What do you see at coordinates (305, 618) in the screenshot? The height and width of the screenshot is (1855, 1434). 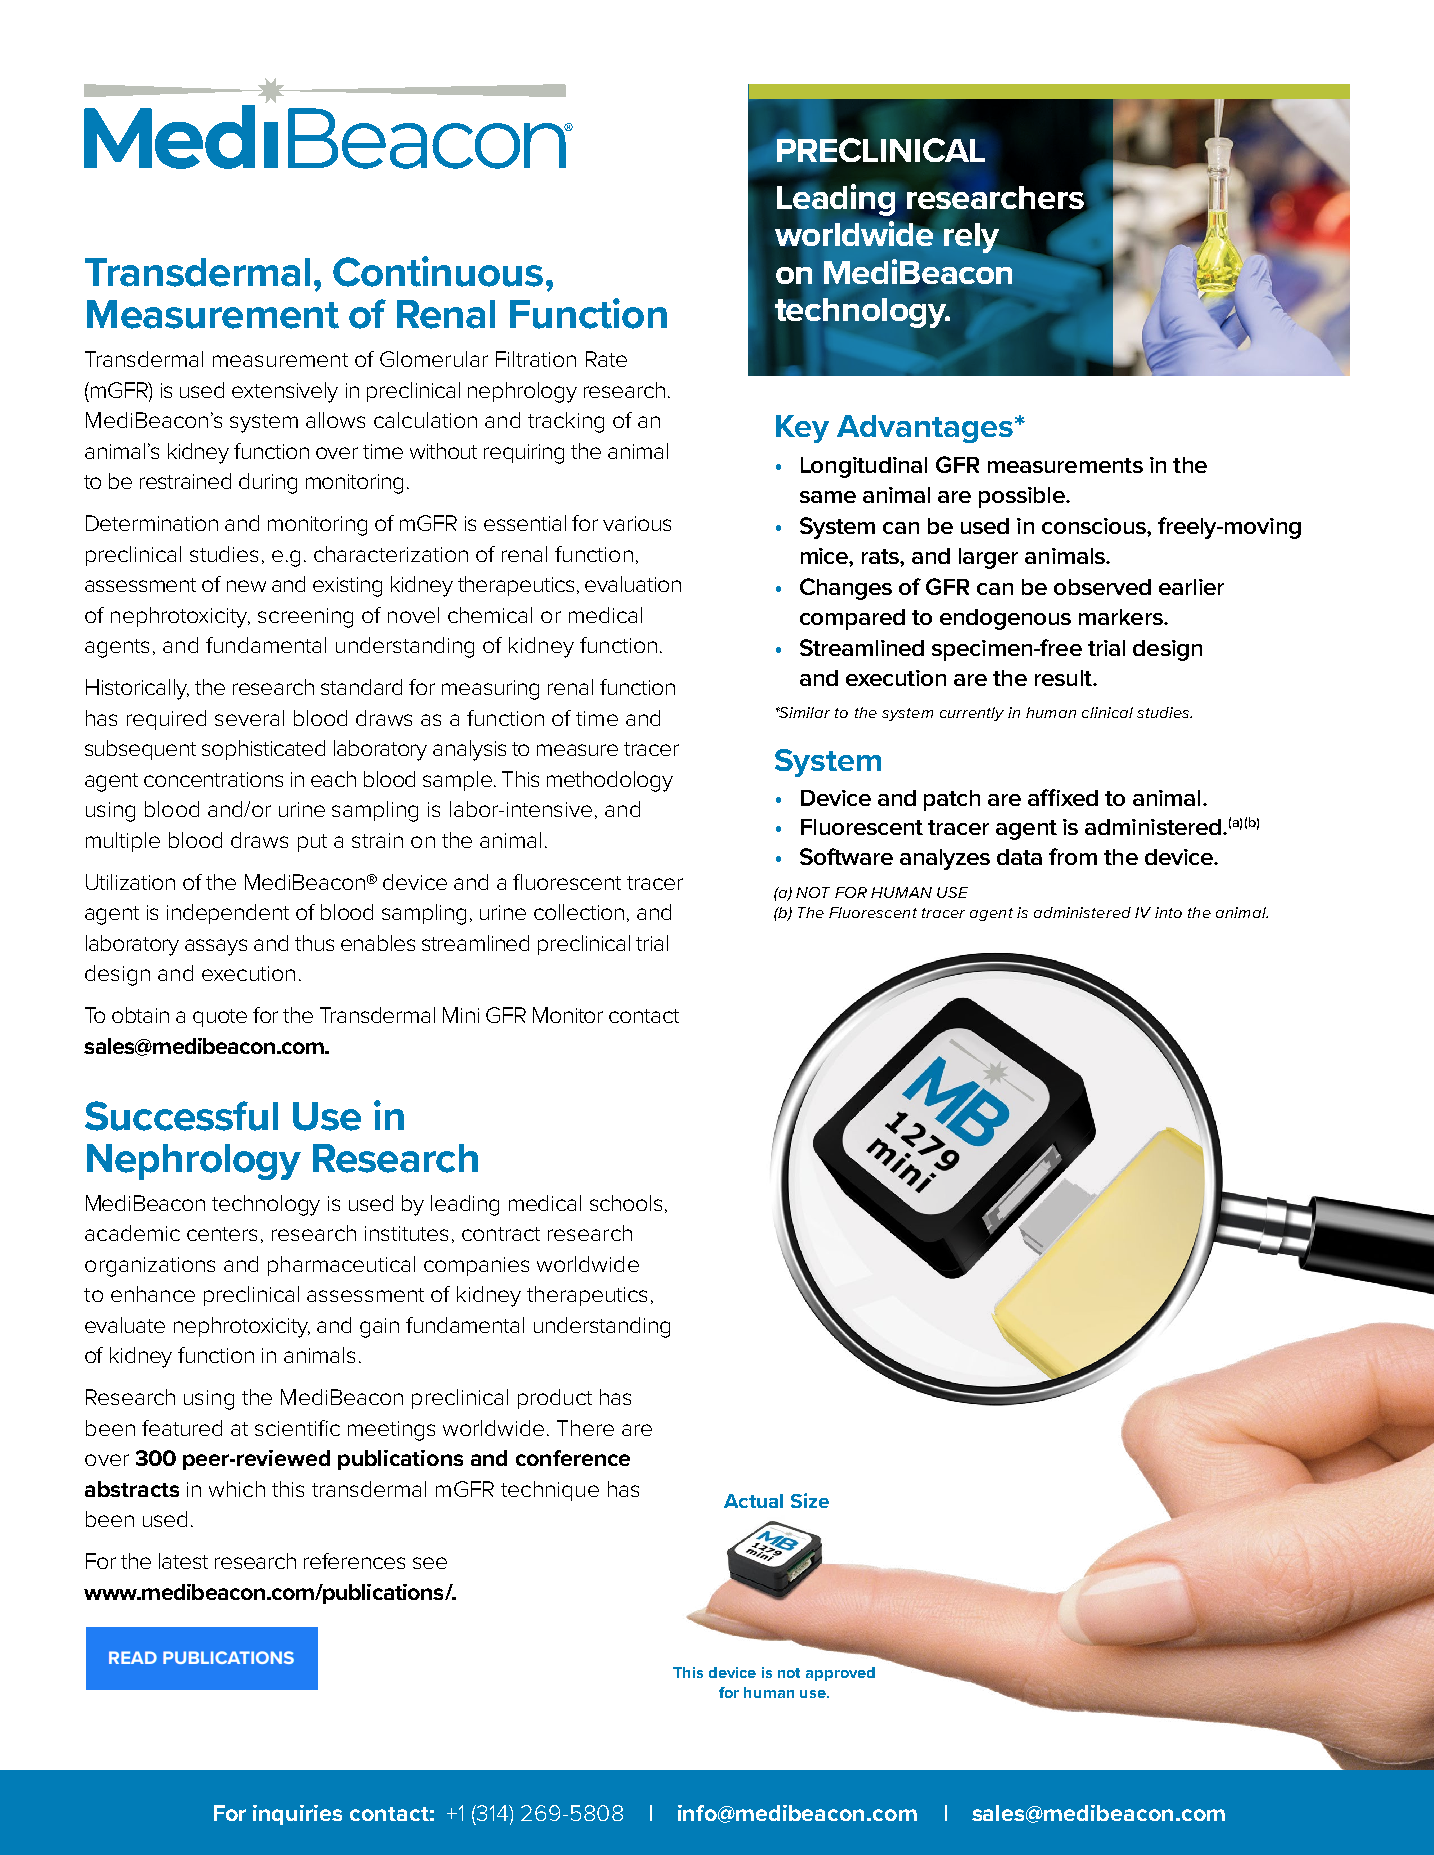 I see `screening` at bounding box center [305, 618].
